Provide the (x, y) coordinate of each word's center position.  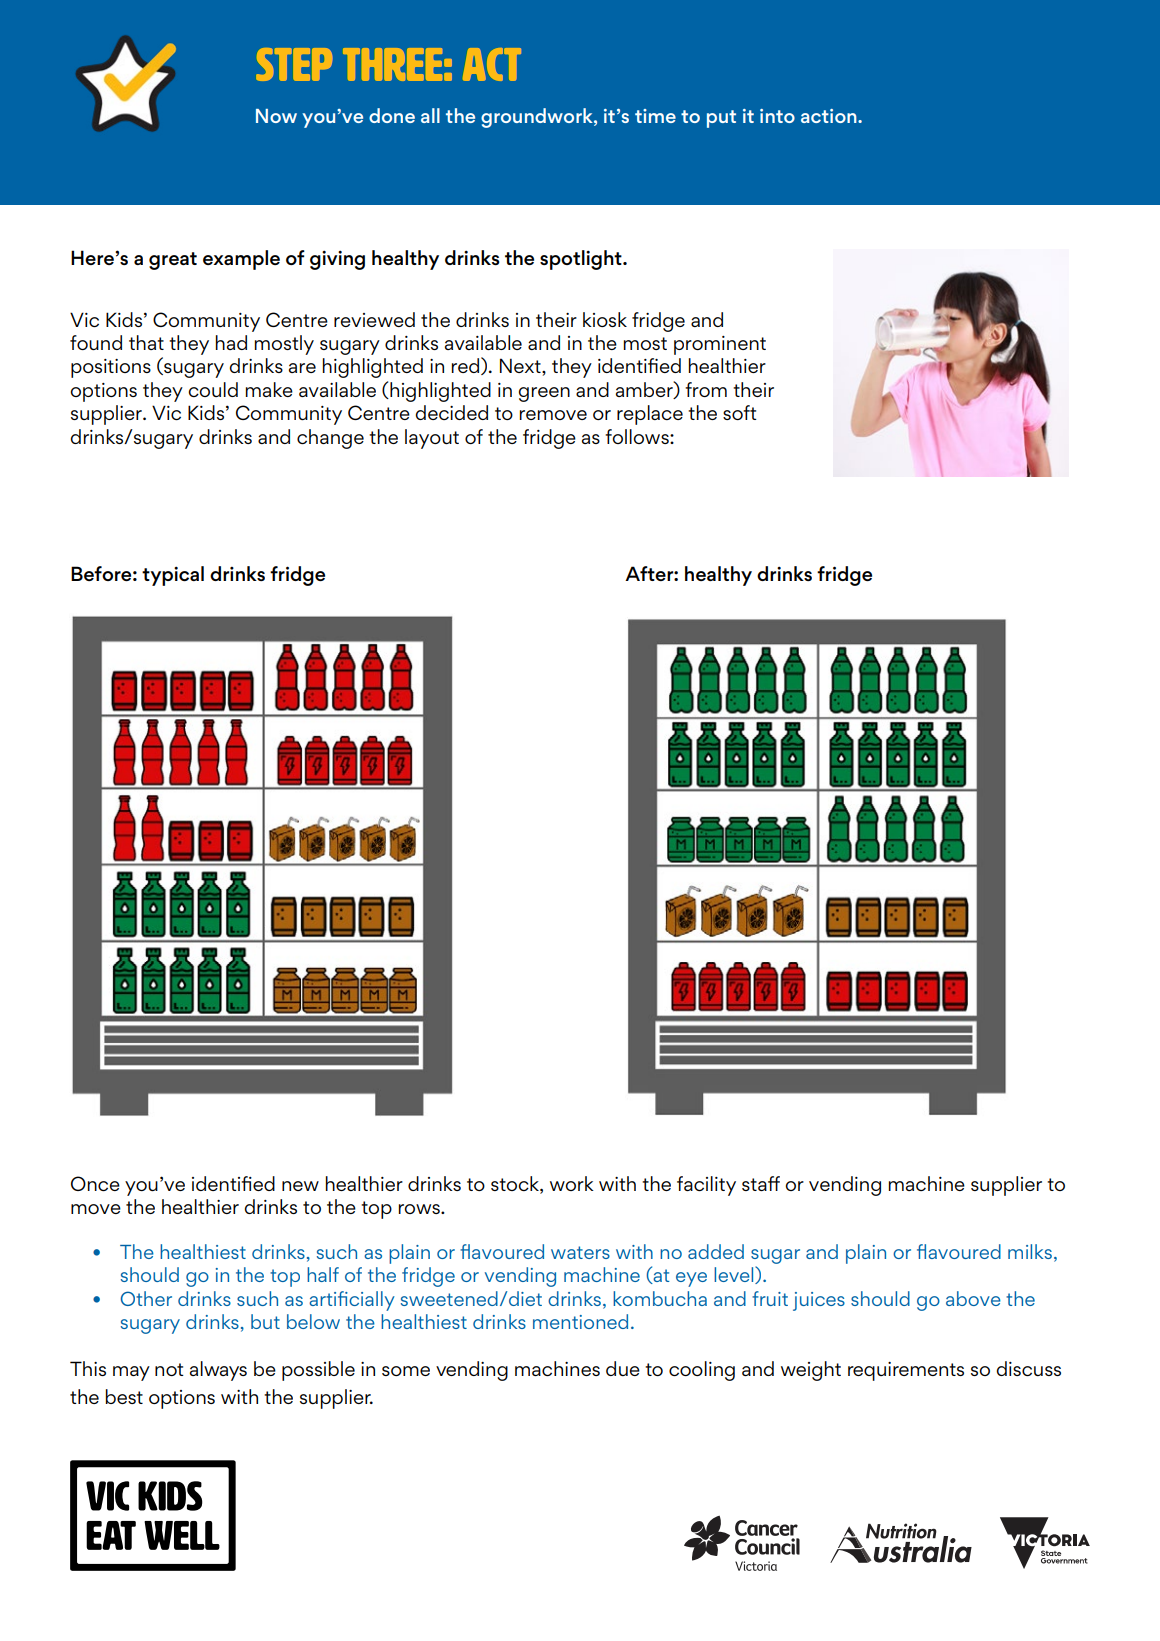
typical (173, 576)
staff (761, 1183)
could (213, 389)
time (655, 116)
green (544, 394)
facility (706, 1186)
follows (638, 436)
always (218, 1371)
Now (276, 116)
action (830, 116)
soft (740, 412)
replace (650, 415)
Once (95, 1183)
